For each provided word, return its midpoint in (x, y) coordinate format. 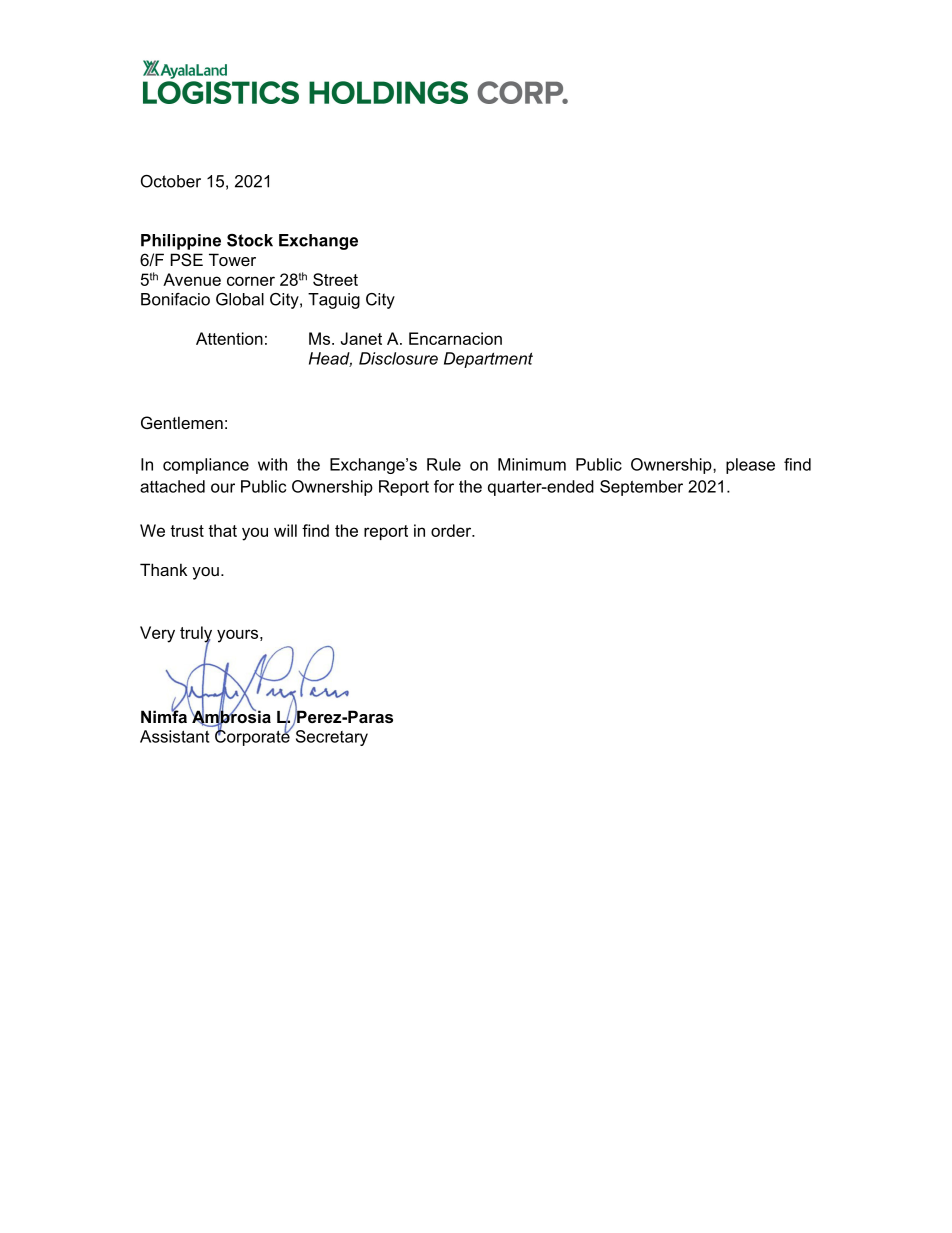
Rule (444, 464)
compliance (206, 466)
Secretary (332, 738)
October (171, 181)
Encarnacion (455, 338)
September (641, 488)
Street (335, 279)
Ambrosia (230, 717)
